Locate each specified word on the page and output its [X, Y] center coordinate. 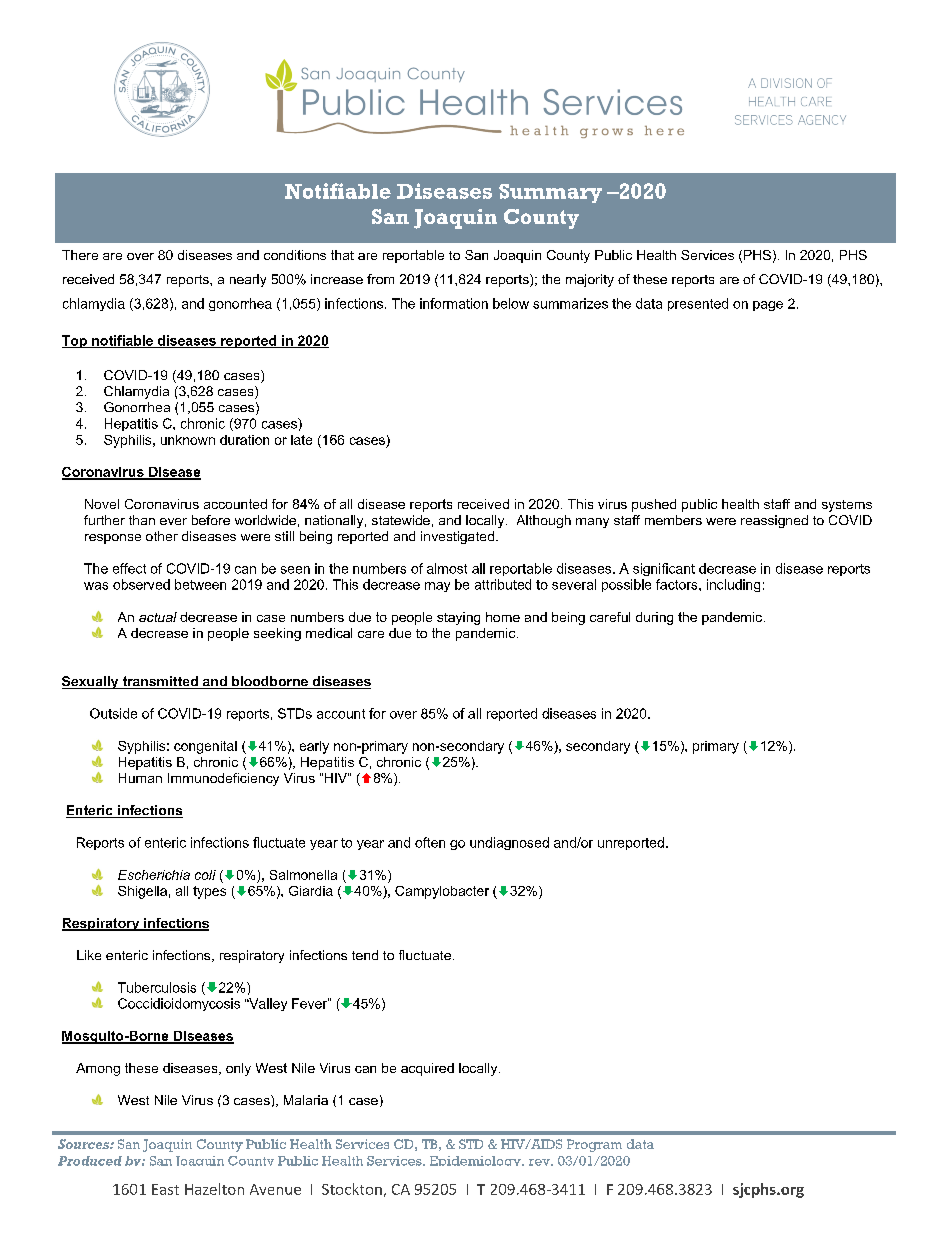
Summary [550, 193]
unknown [188, 440]
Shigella [142, 892]
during [654, 618]
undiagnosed [509, 843]
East [165, 1189]
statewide [401, 520]
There [80, 255]
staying [458, 618]
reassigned [774, 521]
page [768, 306]
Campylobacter [442, 892]
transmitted [160, 682]
